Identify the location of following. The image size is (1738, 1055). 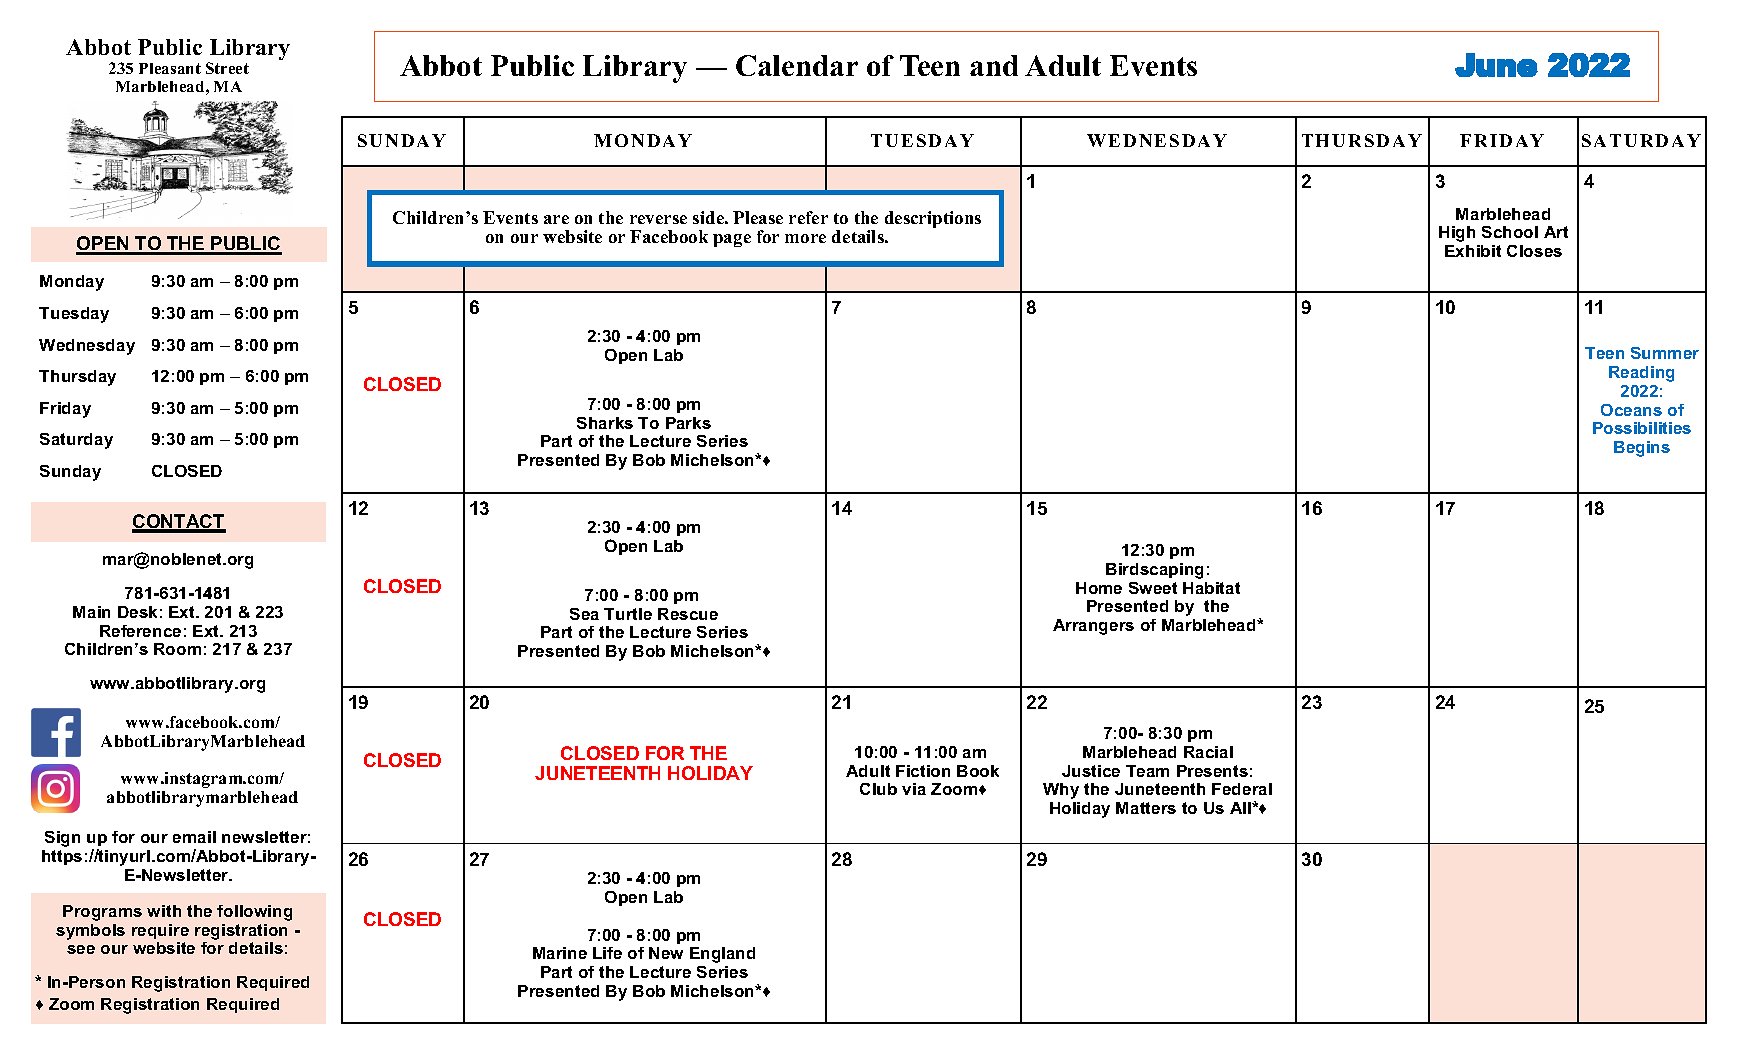
(254, 913).
